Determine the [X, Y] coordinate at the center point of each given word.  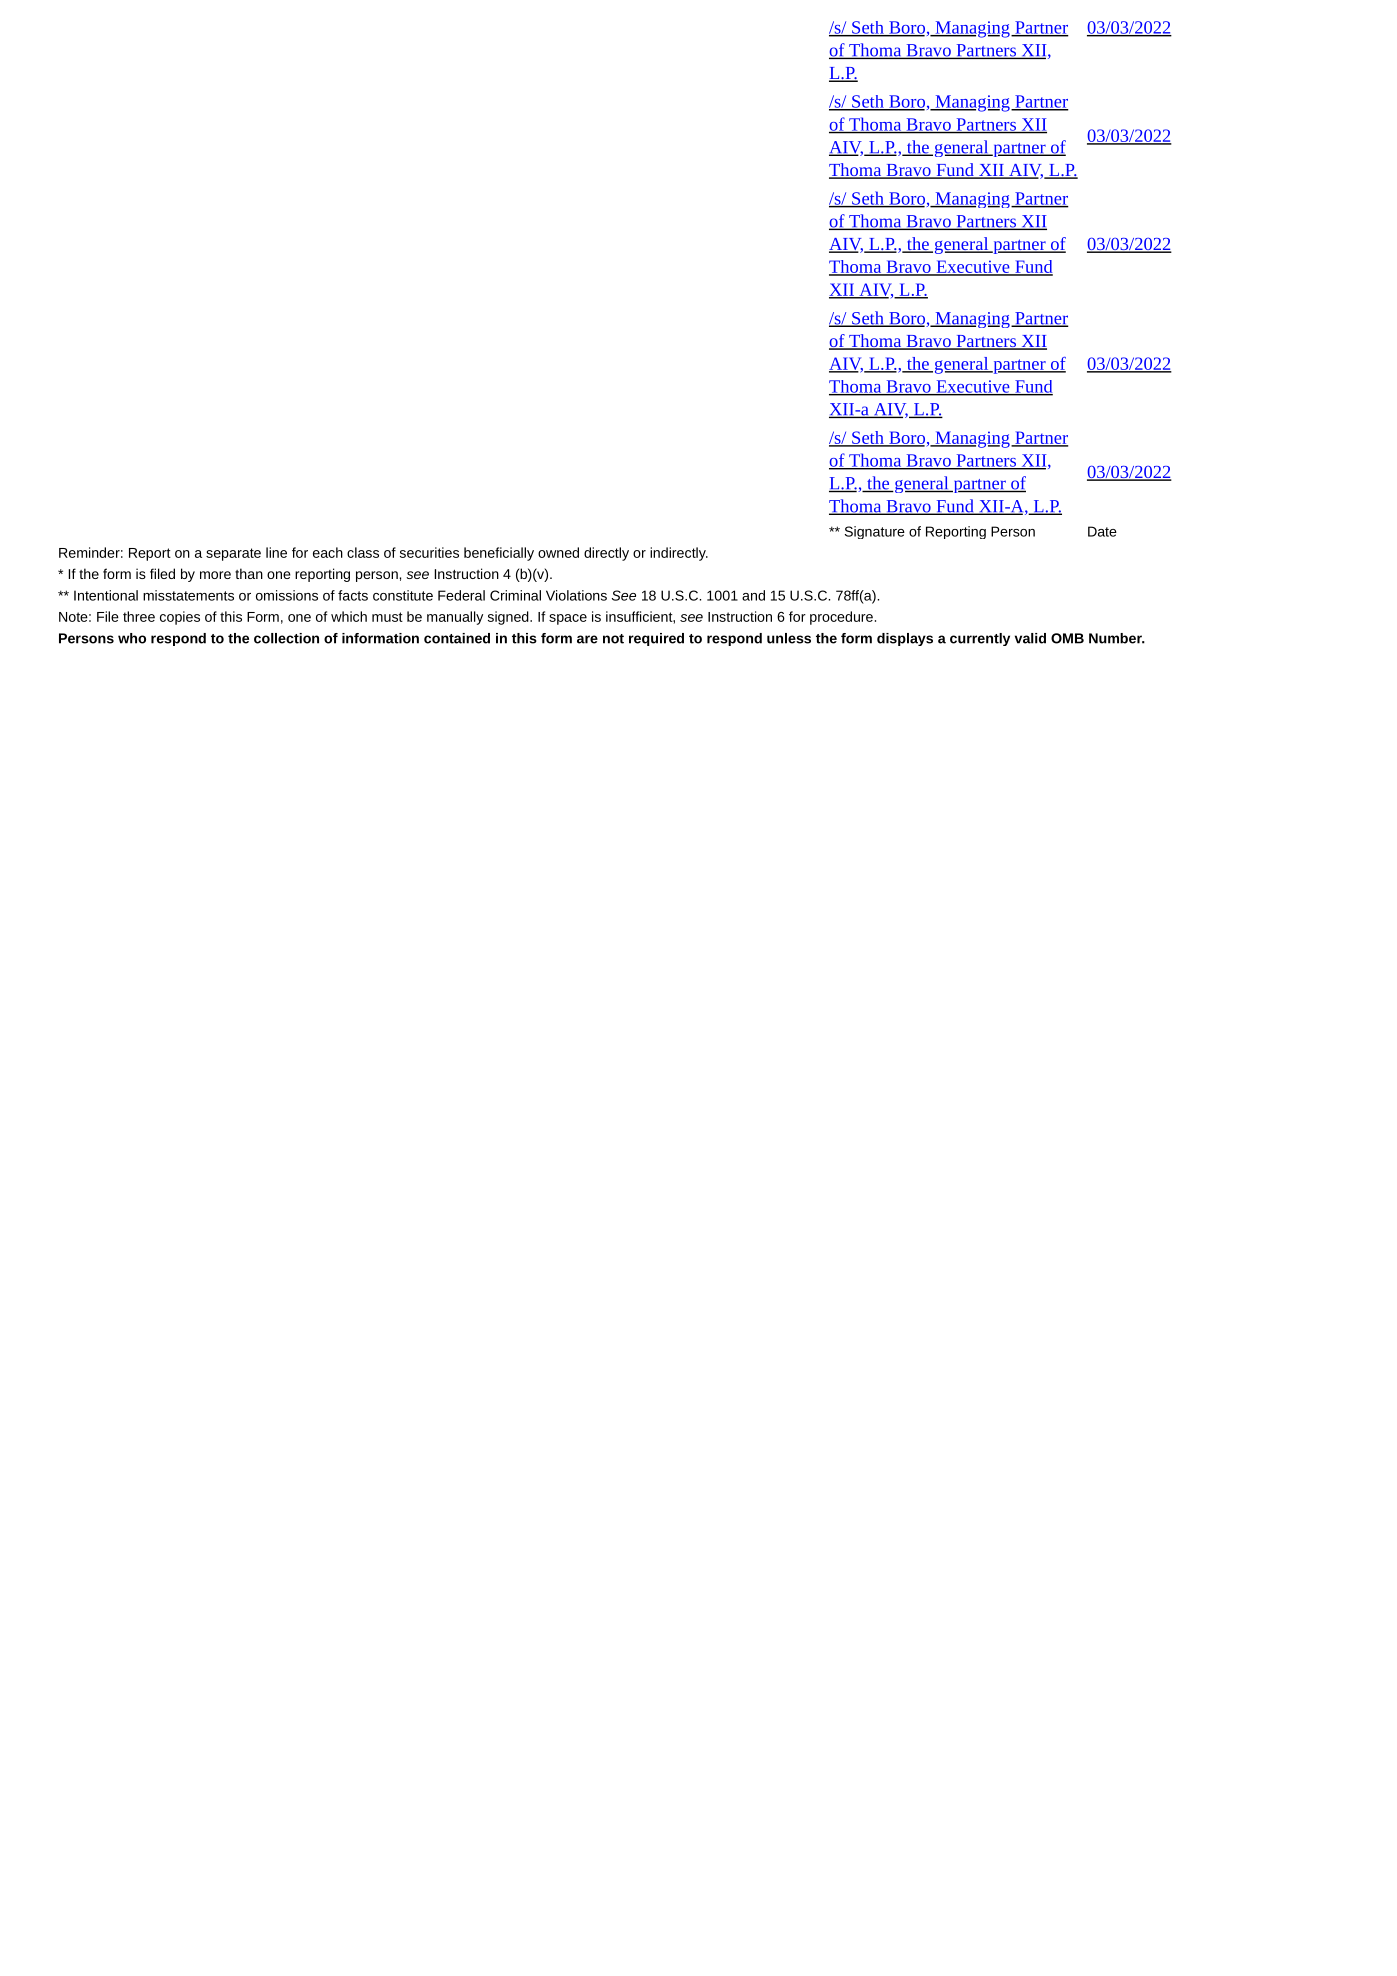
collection [286, 638]
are [587, 639]
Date [1102, 531]
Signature [875, 532]
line [276, 552]
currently [980, 639]
